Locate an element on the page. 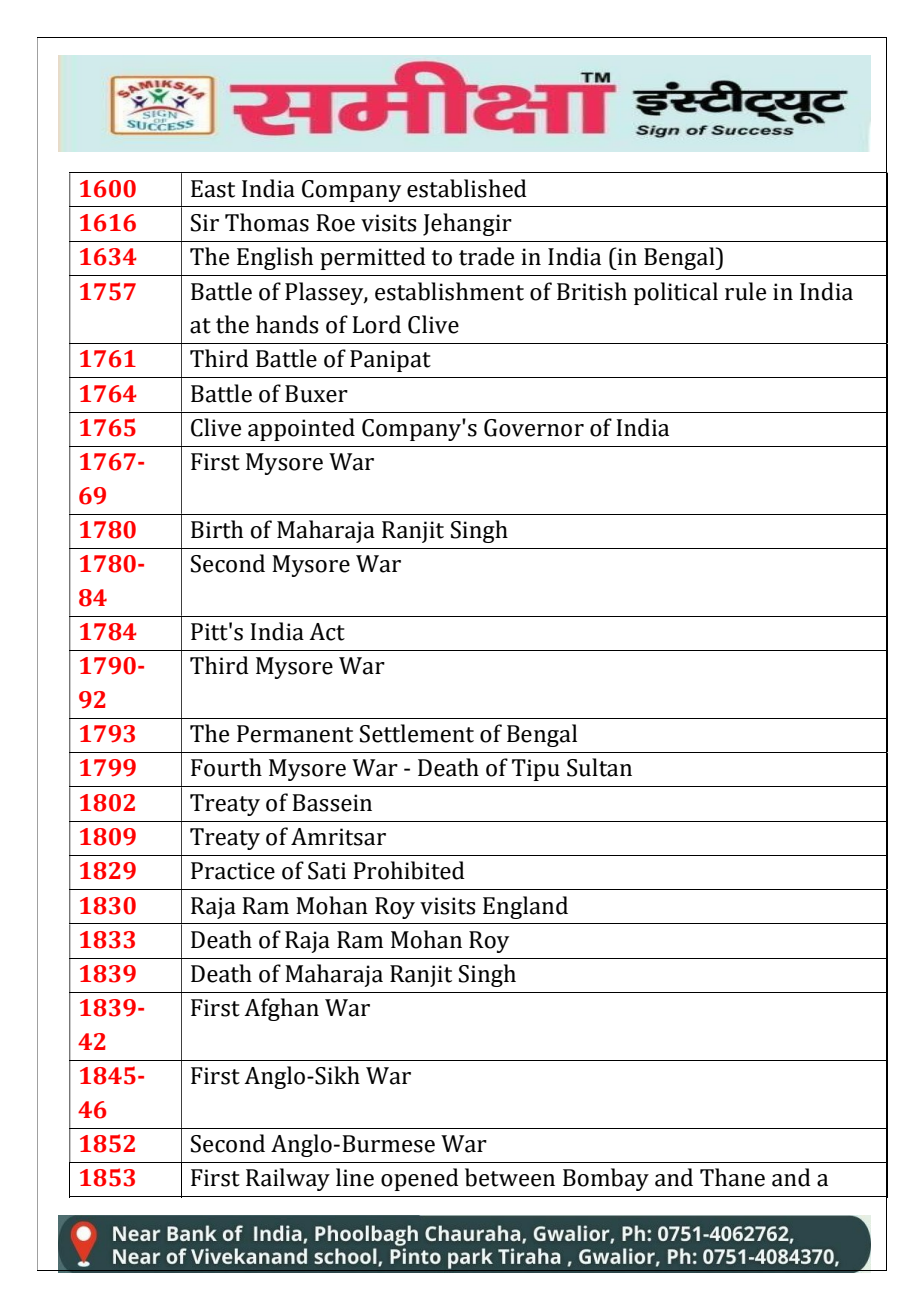 The image size is (924, 1308). Railway is located at coordinates (288, 1179).
